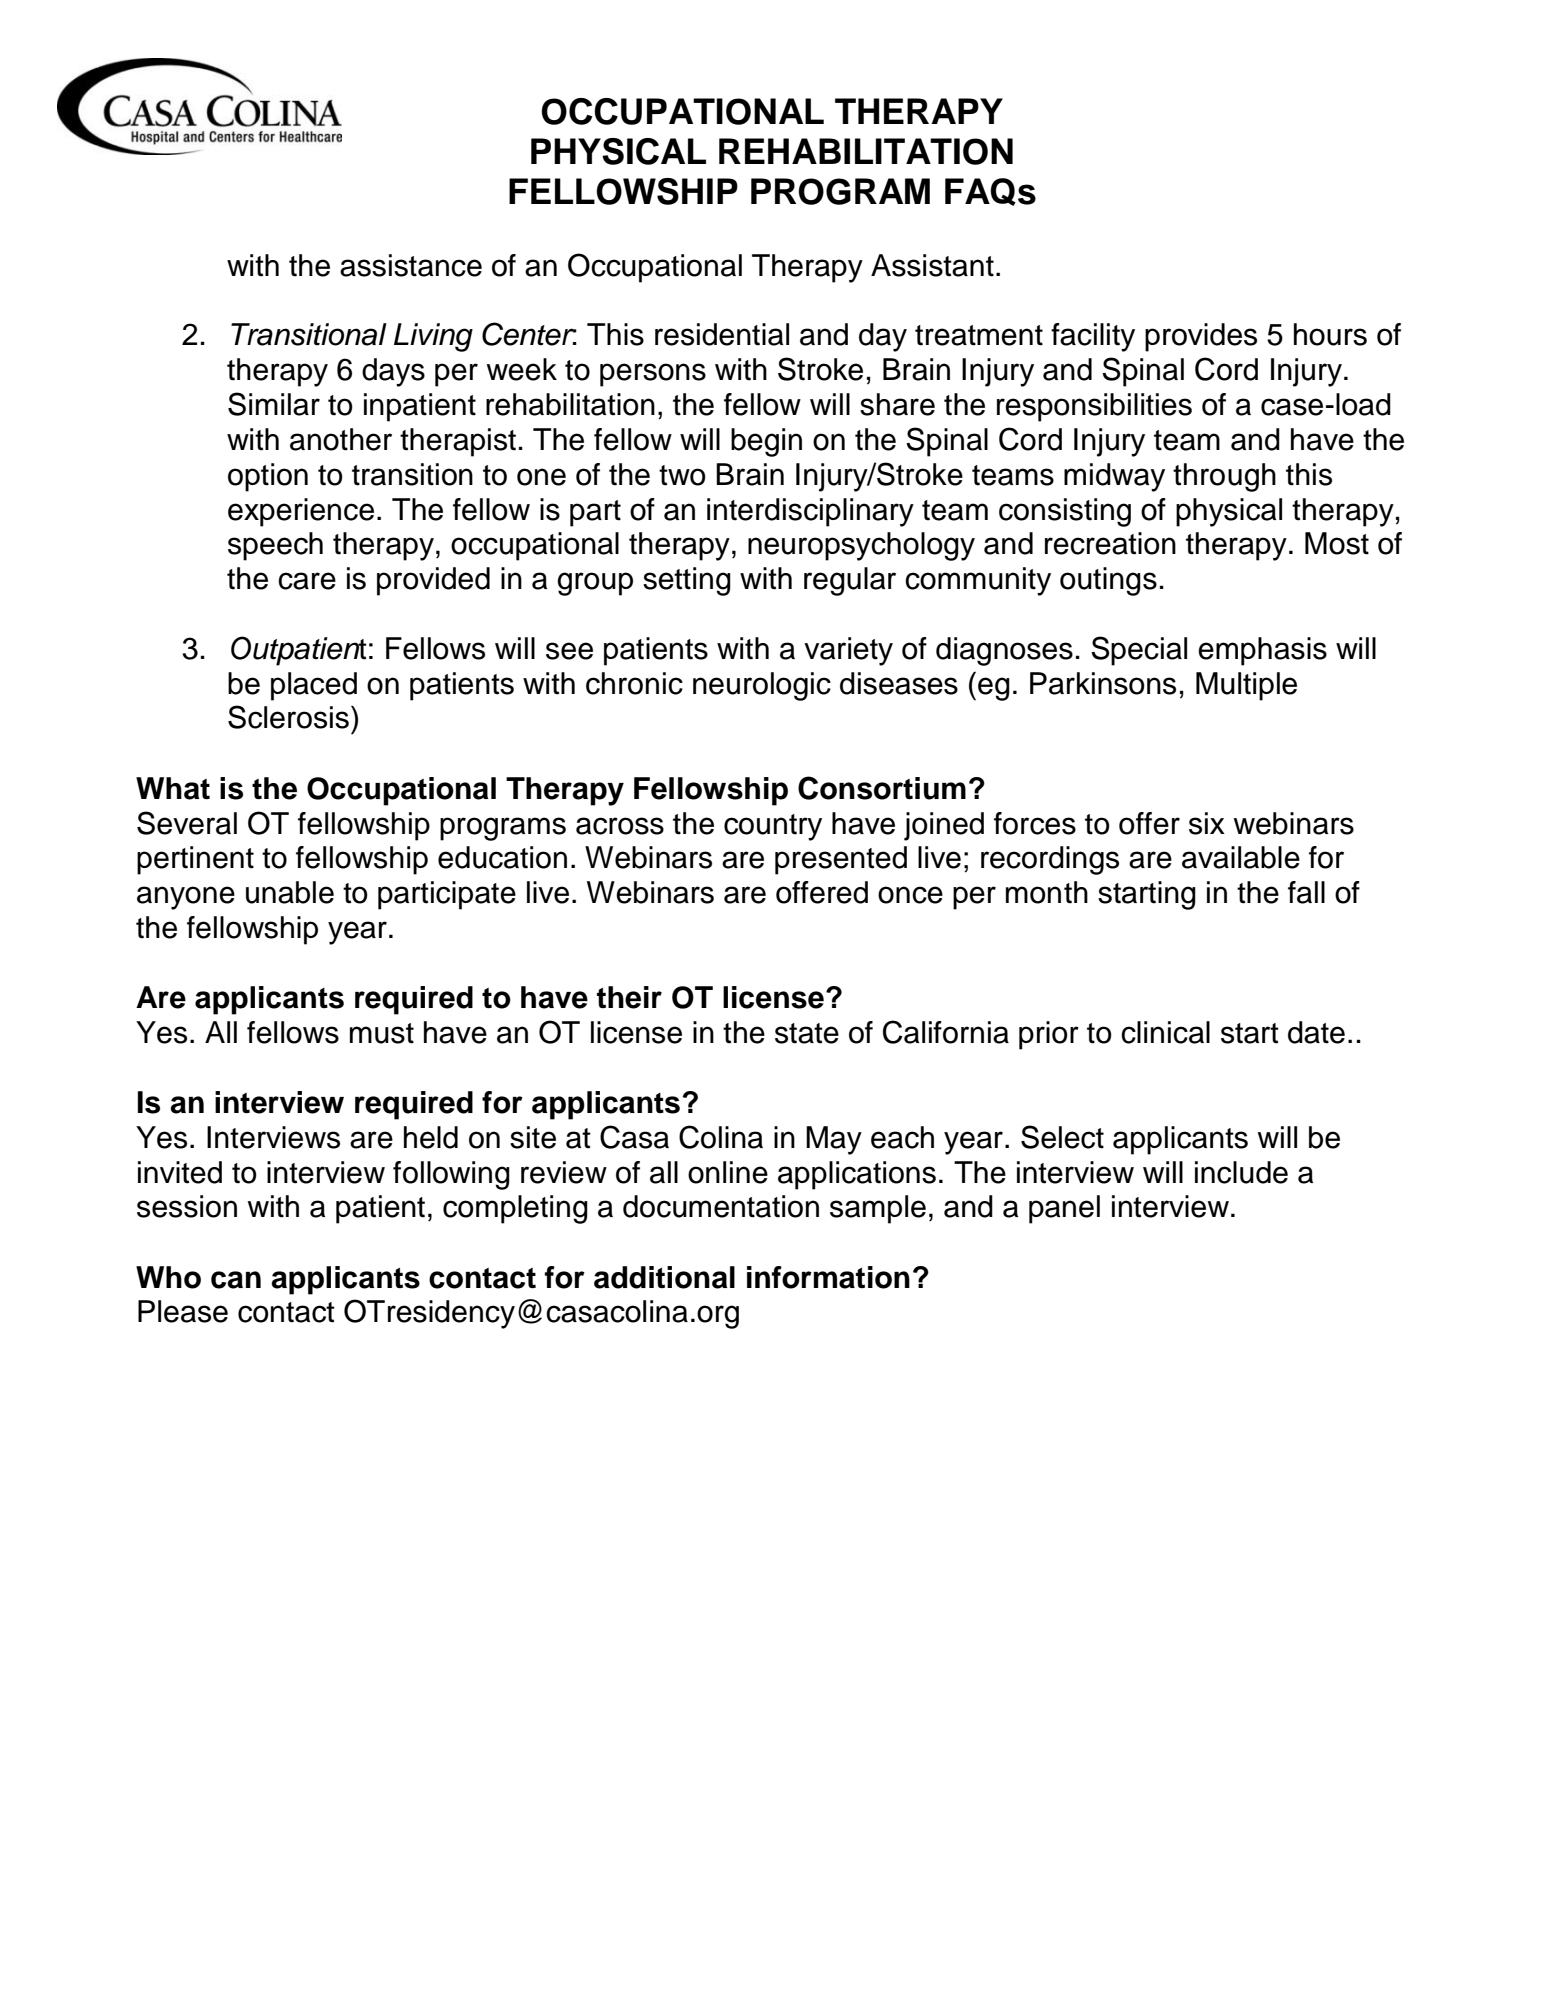 The image size is (1544, 1998). What do you see at coordinates (290, 892) in the screenshot?
I see `unable` at bounding box center [290, 892].
